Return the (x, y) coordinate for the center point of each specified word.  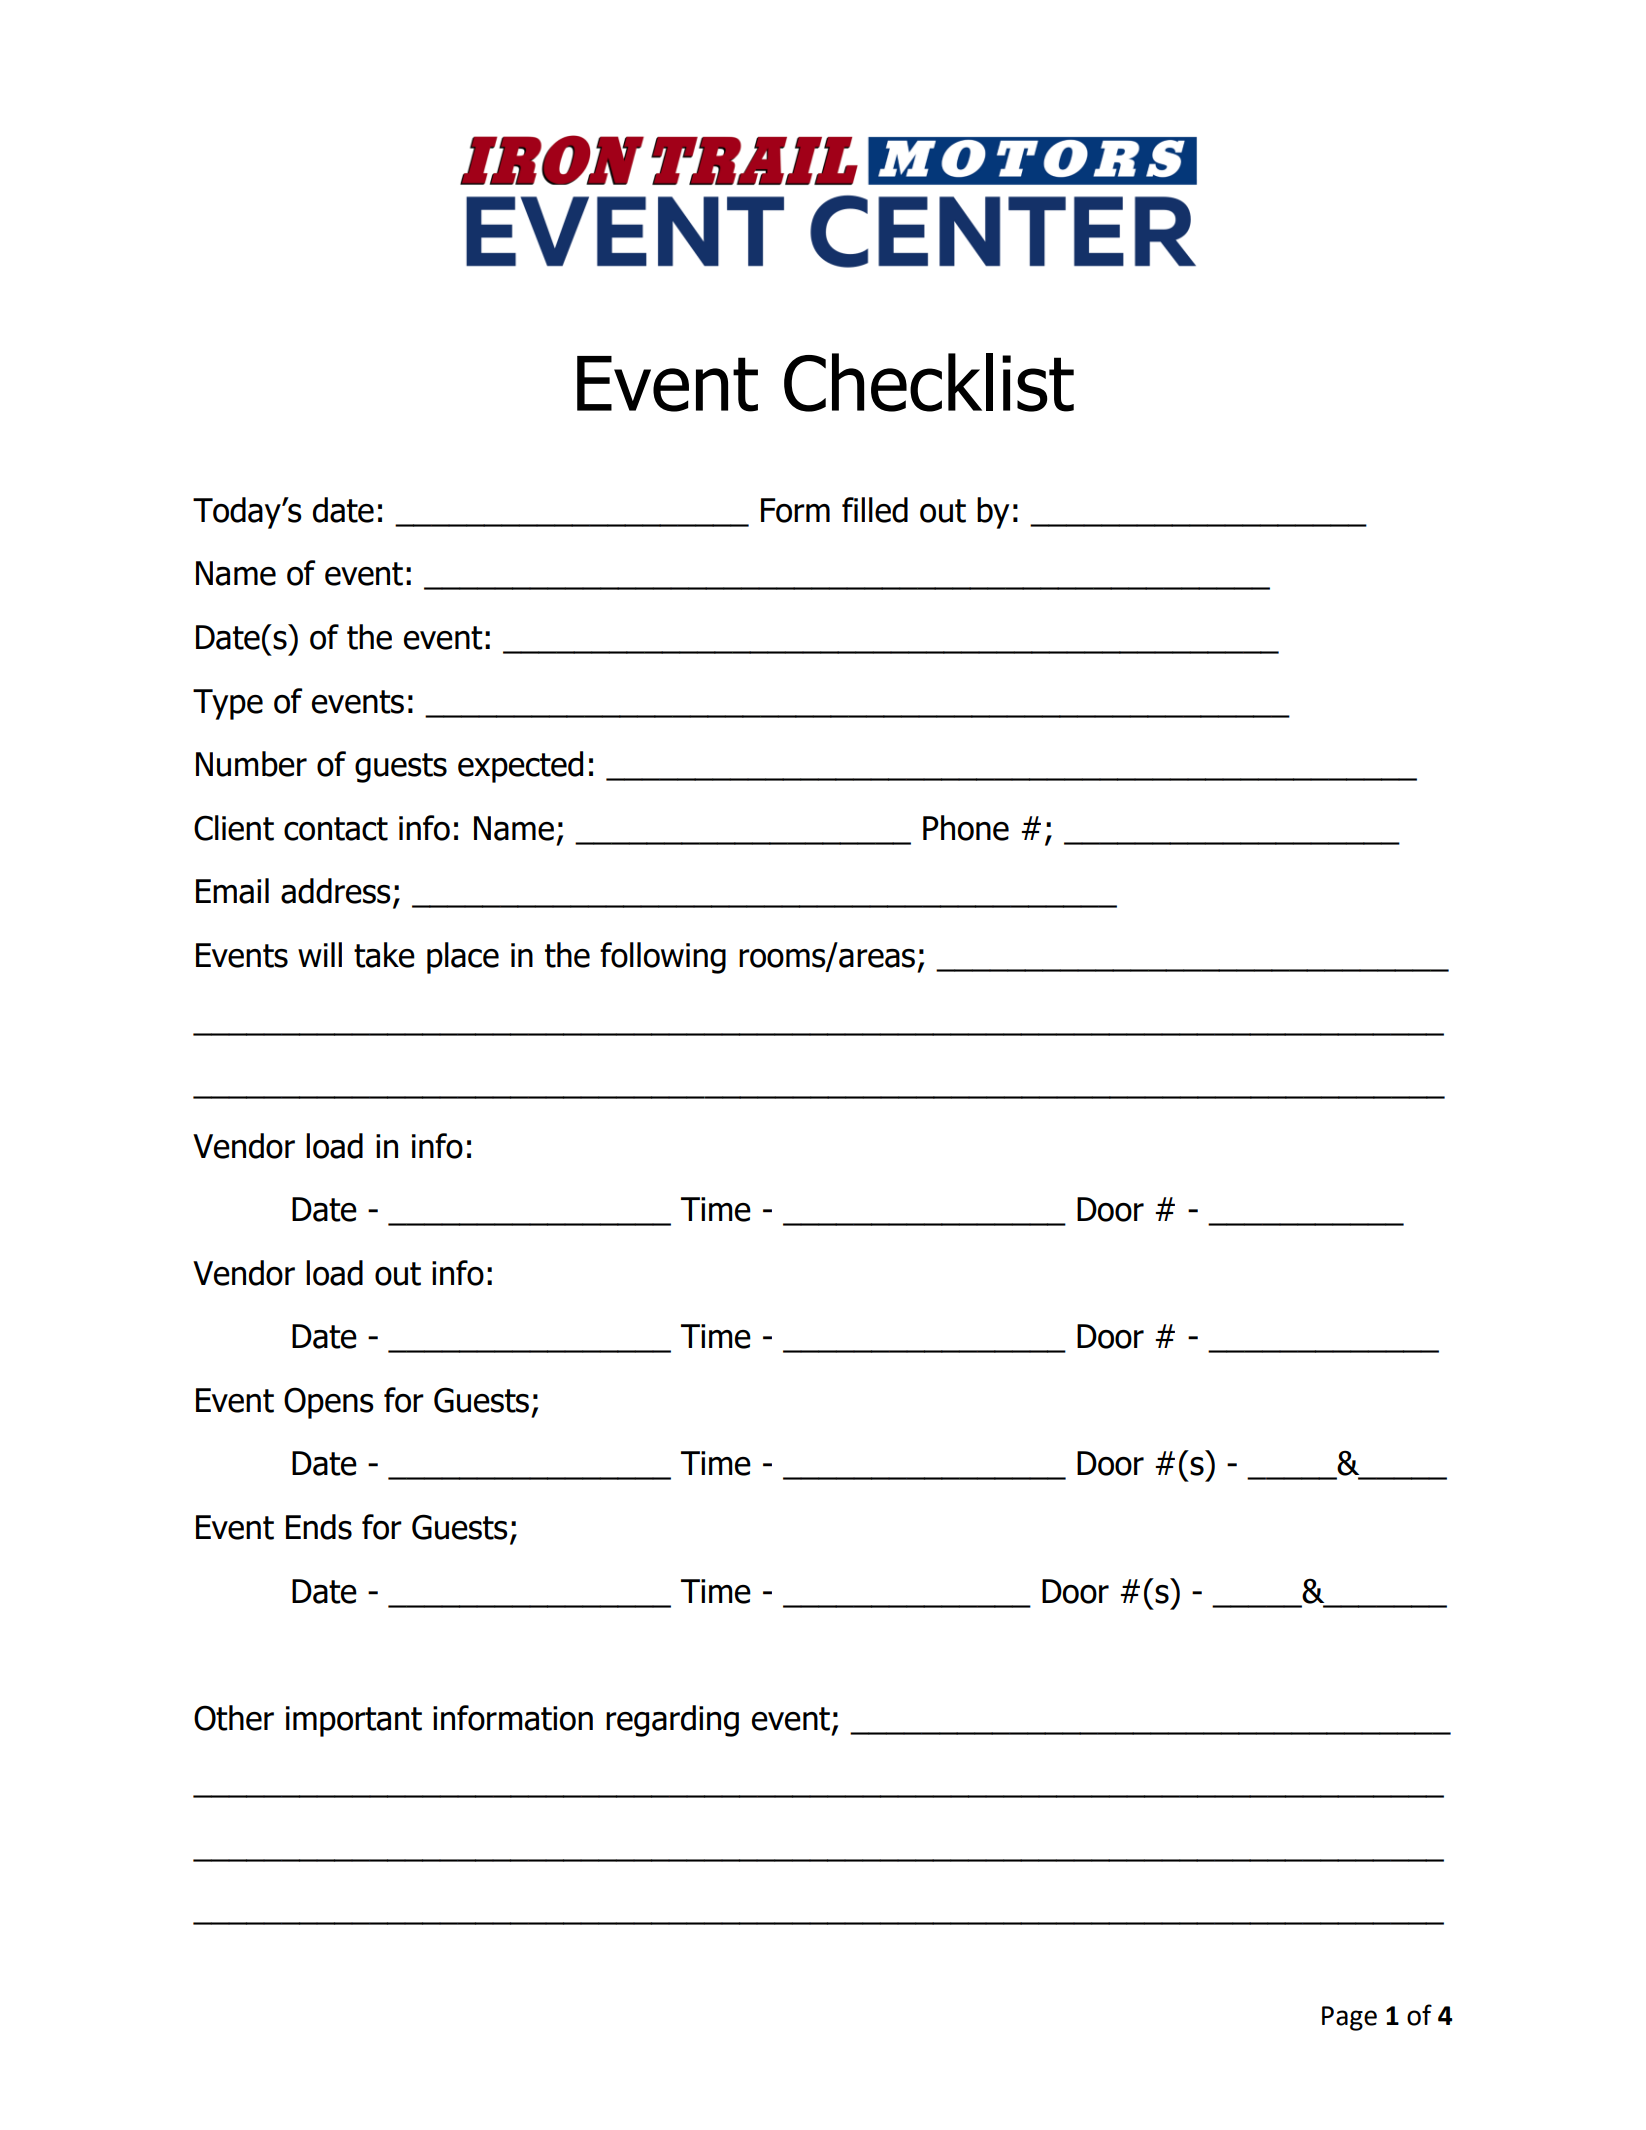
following (663, 958)
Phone (966, 828)
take (384, 955)
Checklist (929, 382)
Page (1349, 2018)
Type (228, 704)
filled (875, 510)
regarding (672, 1721)
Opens (329, 1403)
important (354, 1721)
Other (234, 1718)
